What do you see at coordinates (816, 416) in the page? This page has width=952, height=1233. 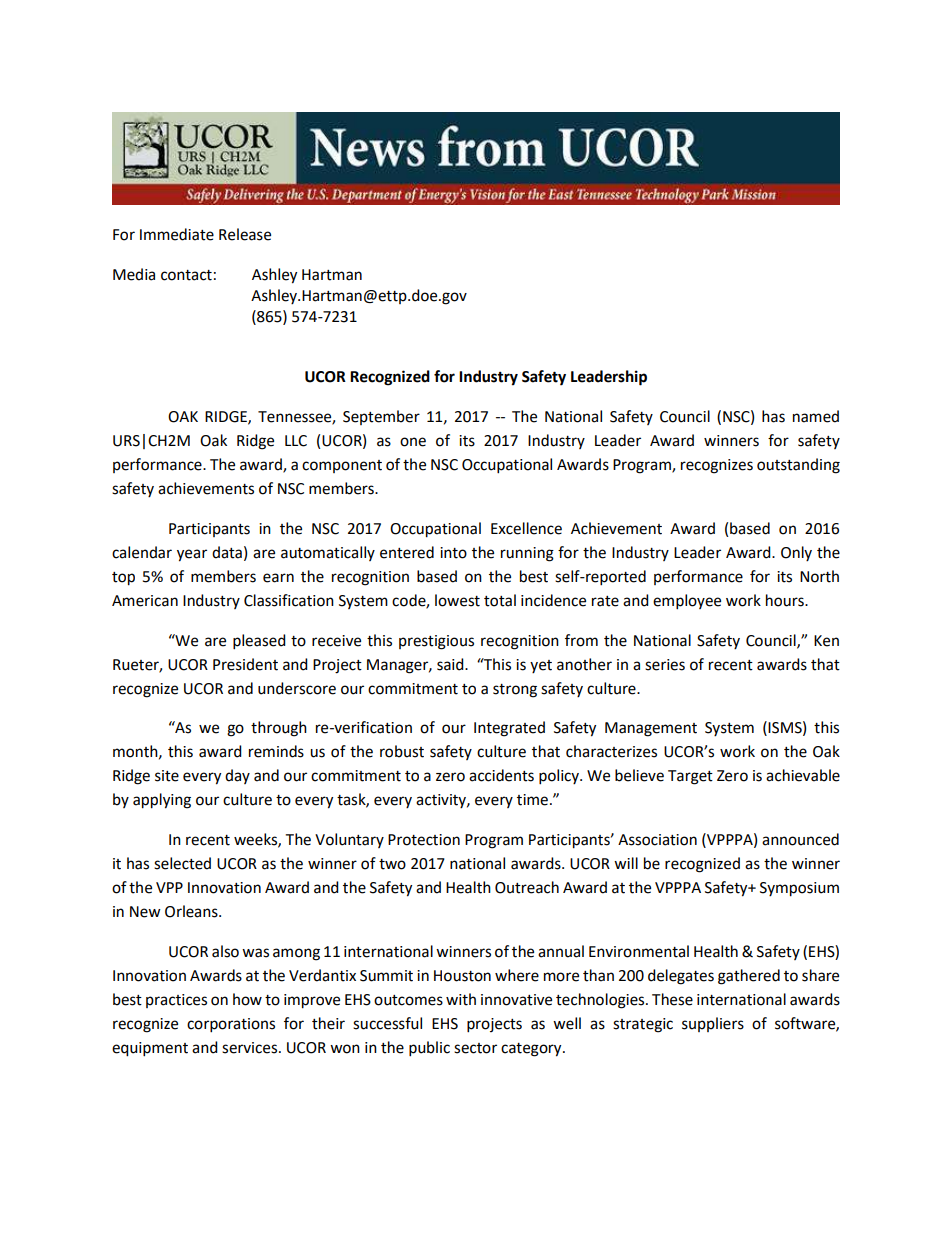 I see `named` at bounding box center [816, 416].
